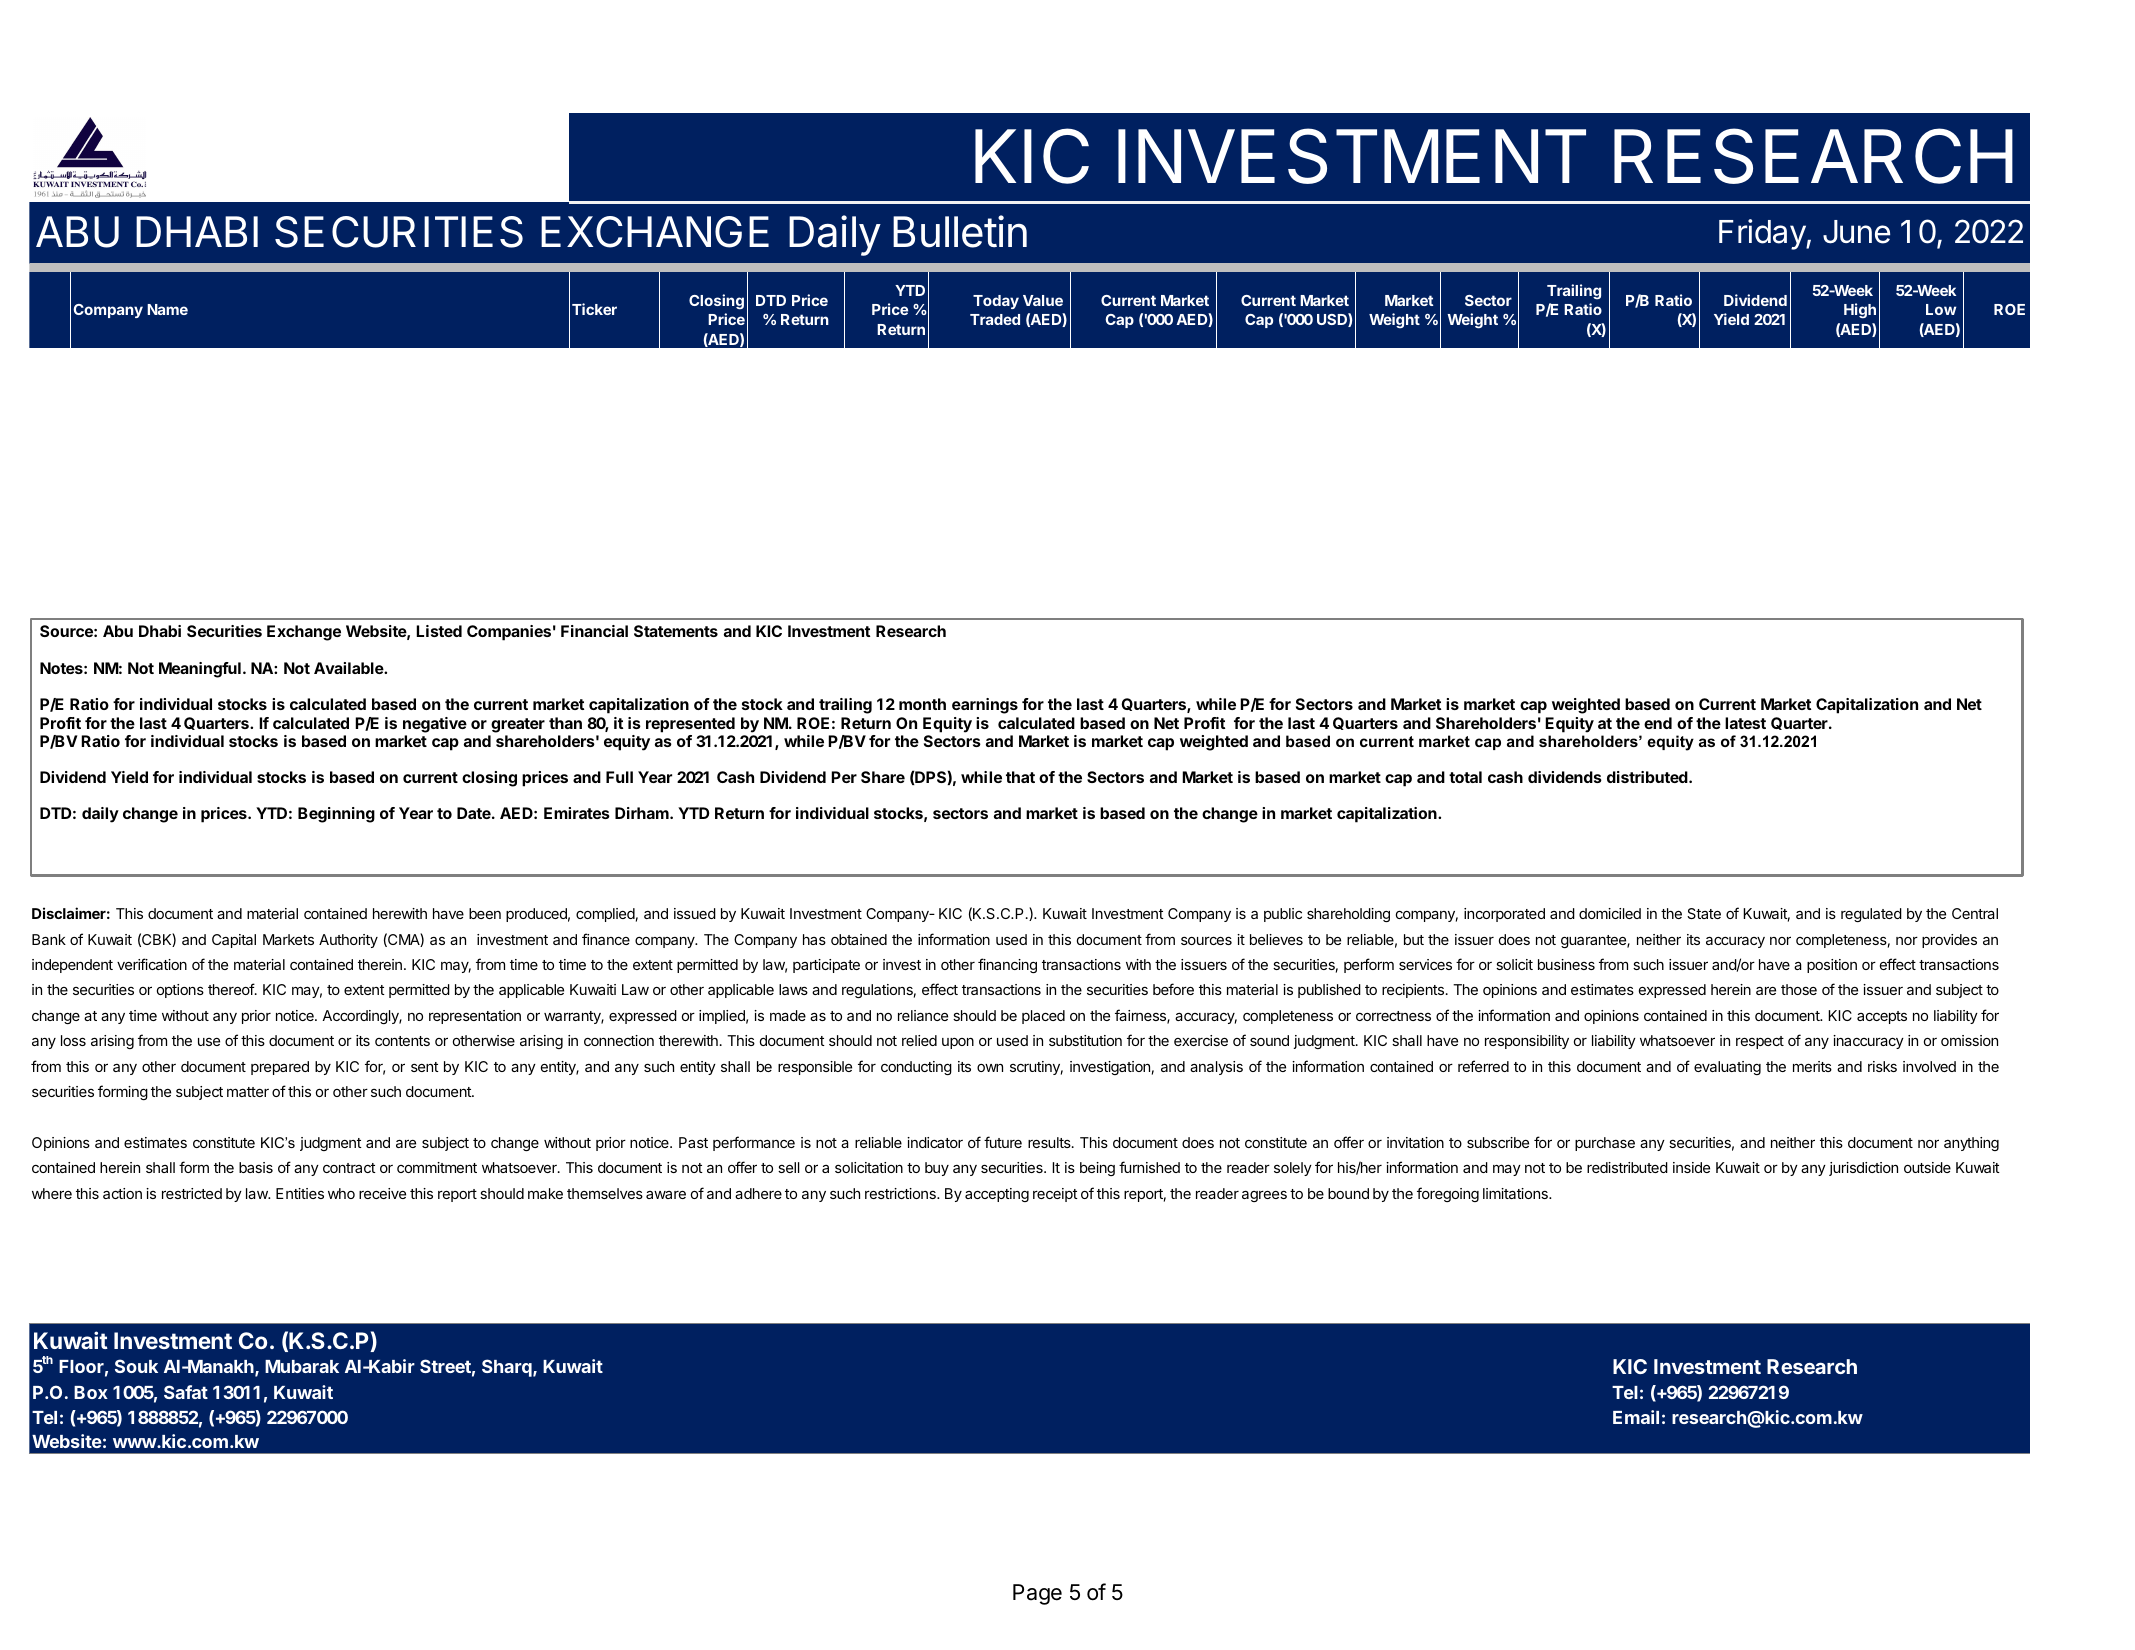 The image size is (2135, 1650). Describe the element at coordinates (1020, 777) in the screenshot. I see `that` at that location.
